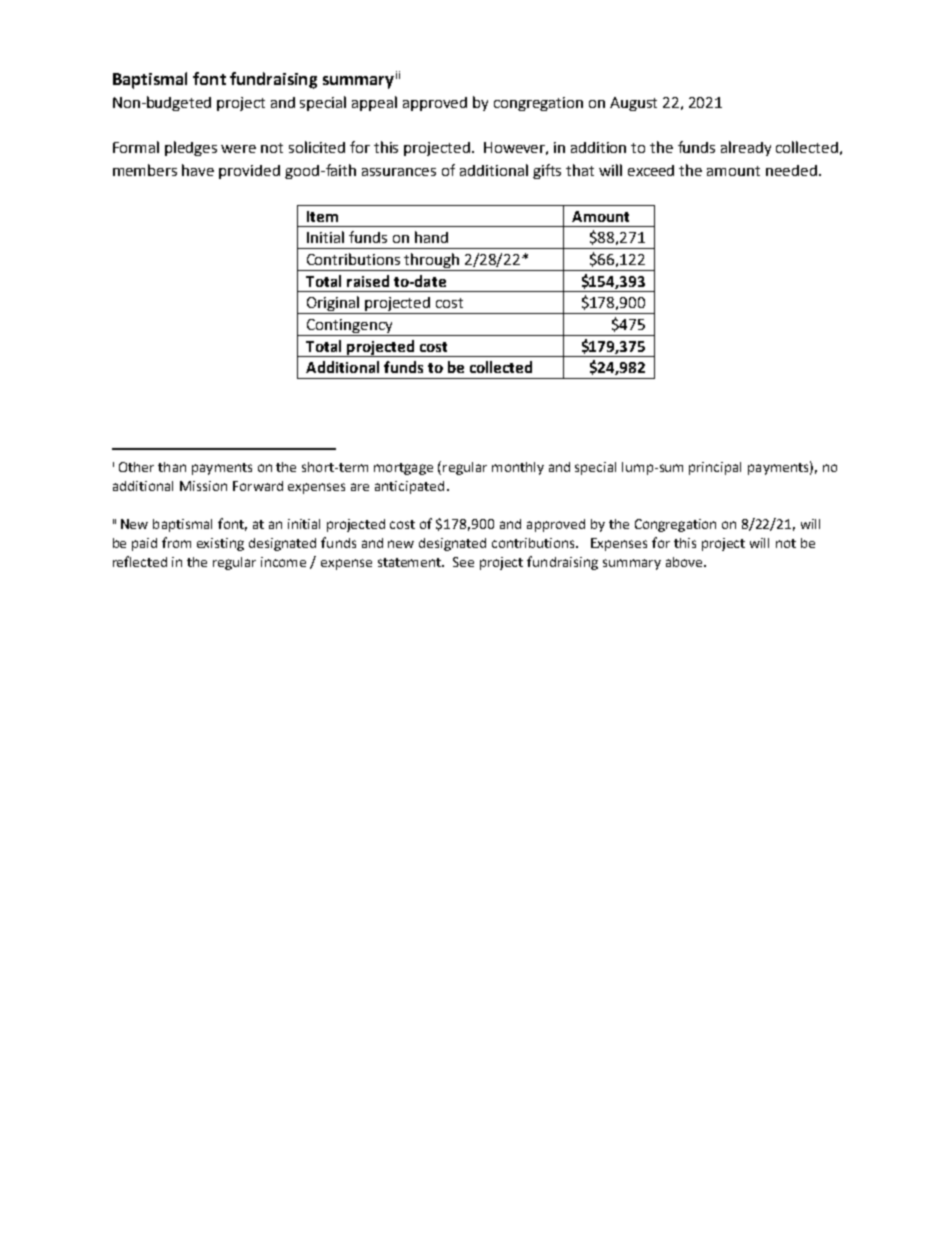 The width and height of the screenshot is (952, 1233). Describe the element at coordinates (432, 262) in the screenshot. I see `through` at that location.
